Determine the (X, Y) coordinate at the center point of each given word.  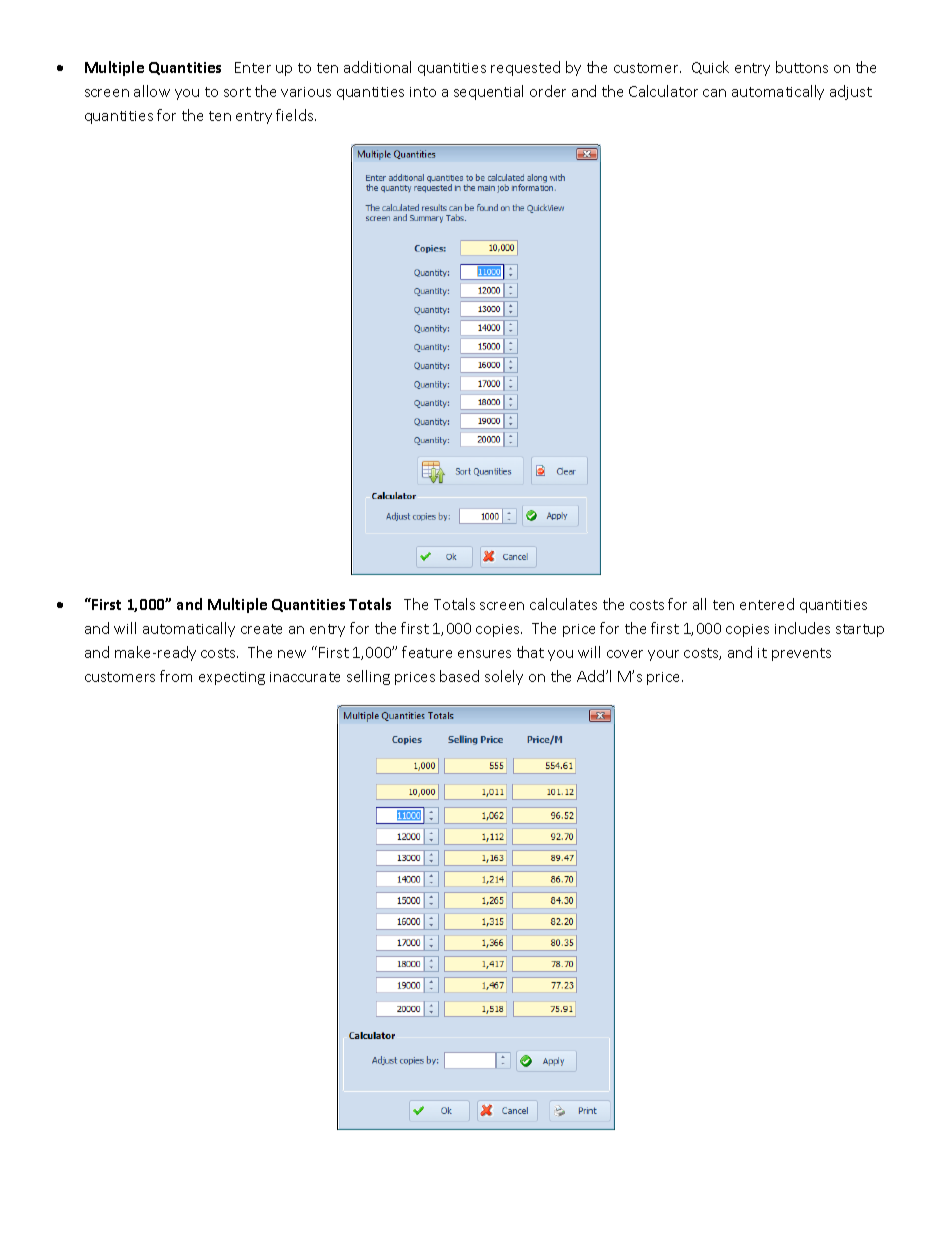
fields (296, 115)
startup (860, 630)
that (530, 652)
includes (802, 628)
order (548, 91)
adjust (851, 92)
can (714, 93)
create (261, 629)
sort (237, 92)
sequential (488, 92)
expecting (232, 678)
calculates (563, 604)
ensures (484, 654)
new (292, 654)
